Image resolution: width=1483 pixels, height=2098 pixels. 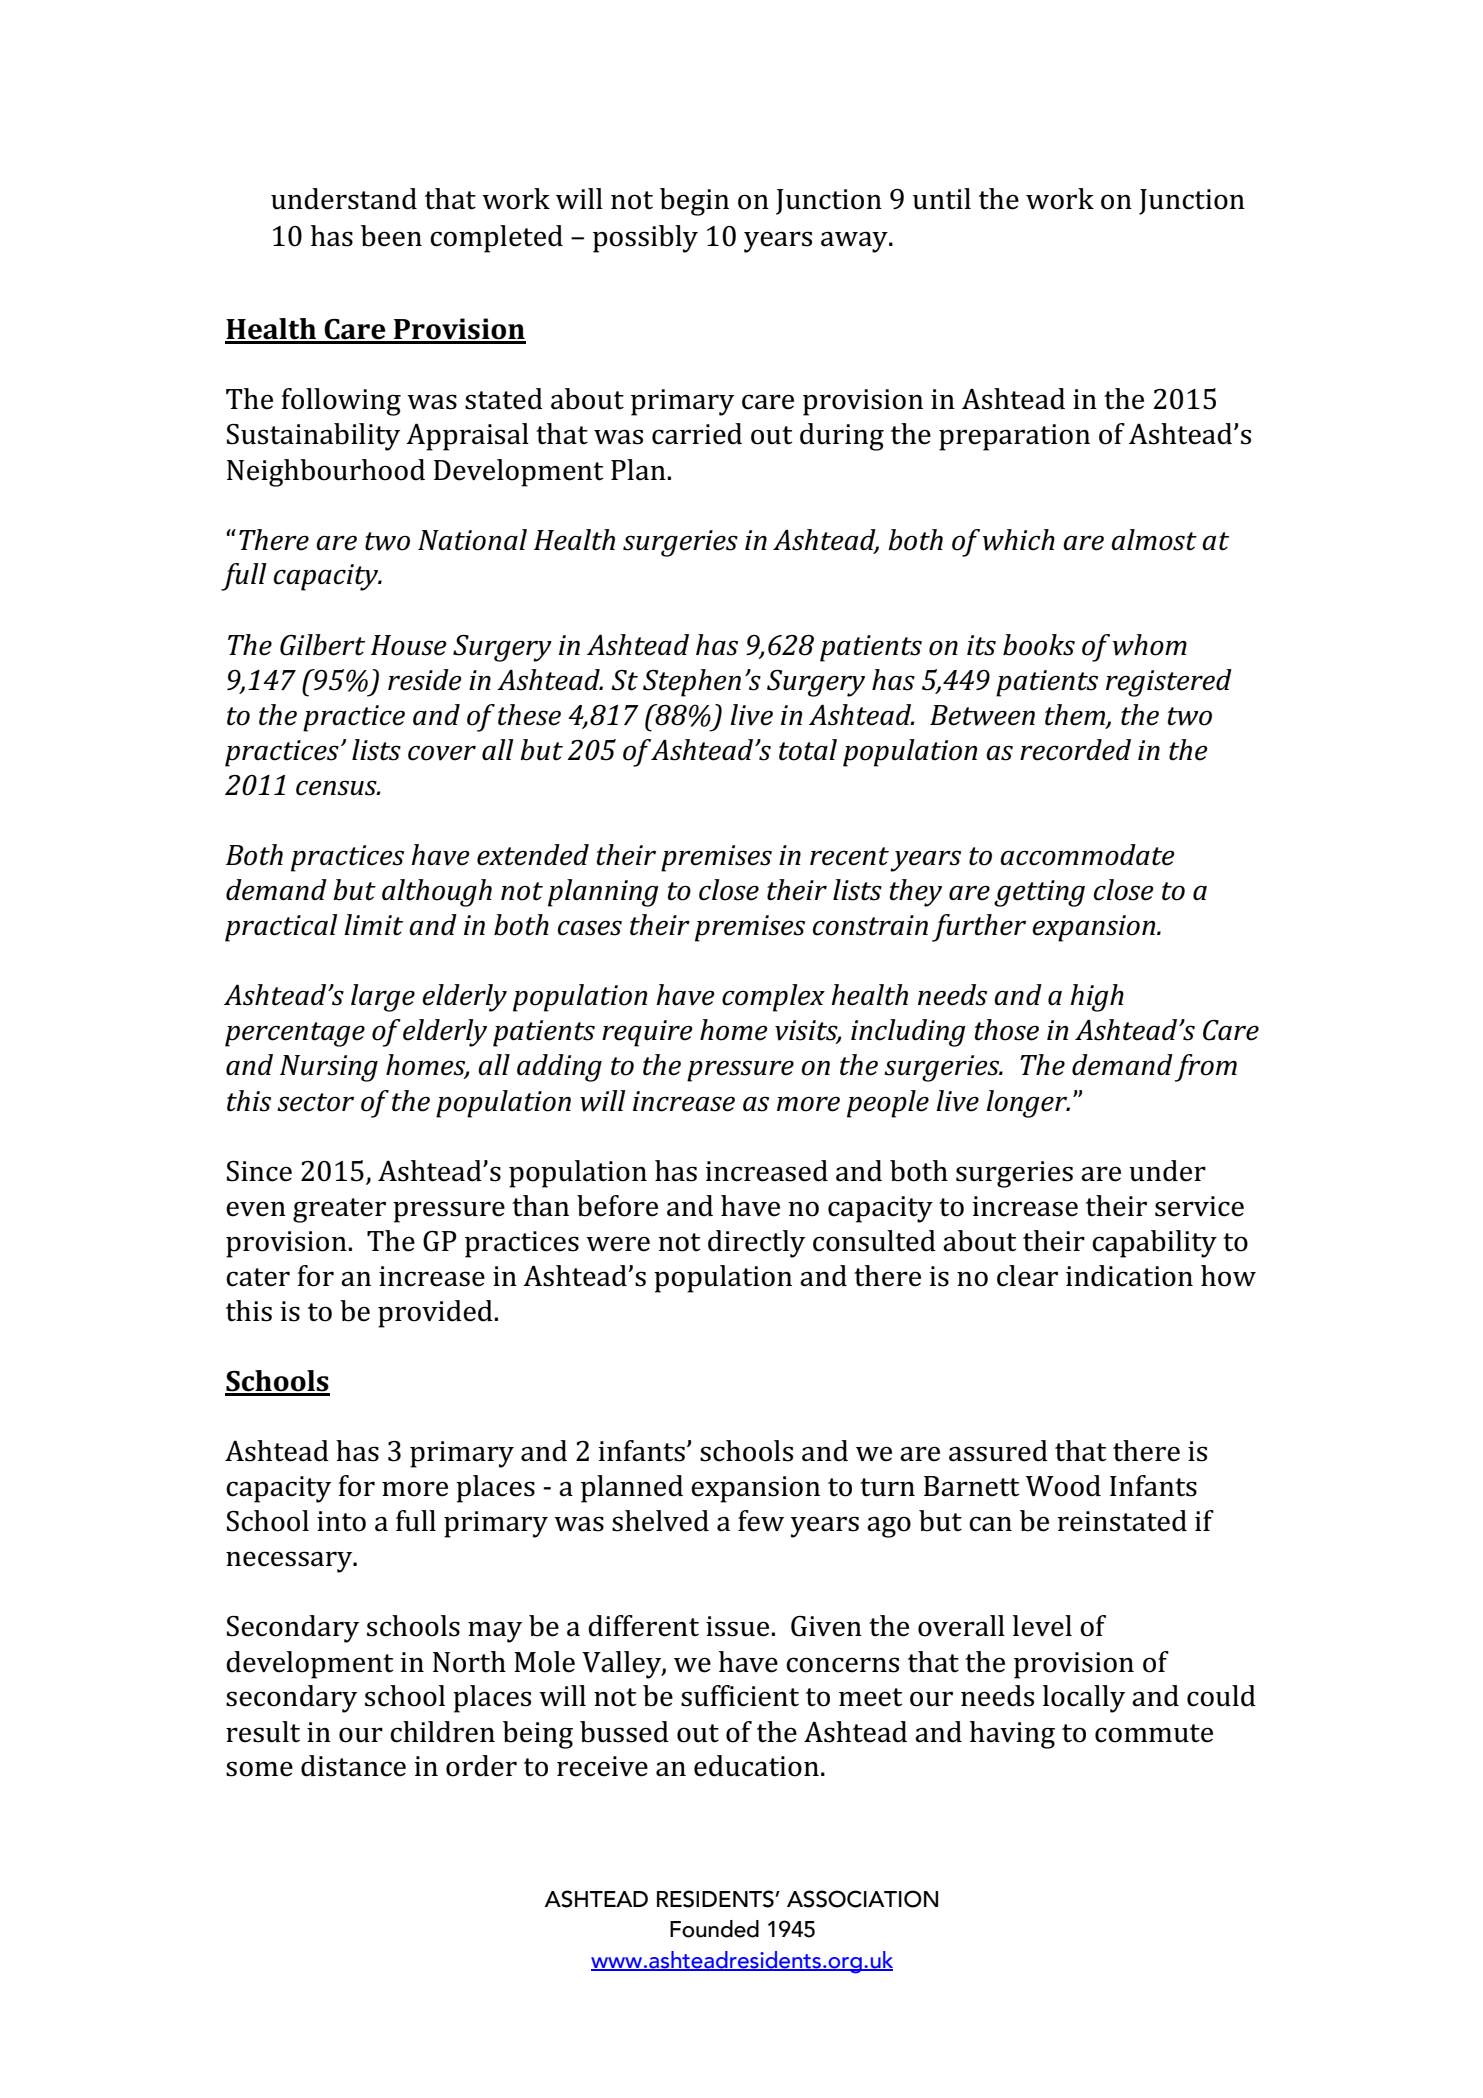 I want to click on until, so click(x=942, y=199).
